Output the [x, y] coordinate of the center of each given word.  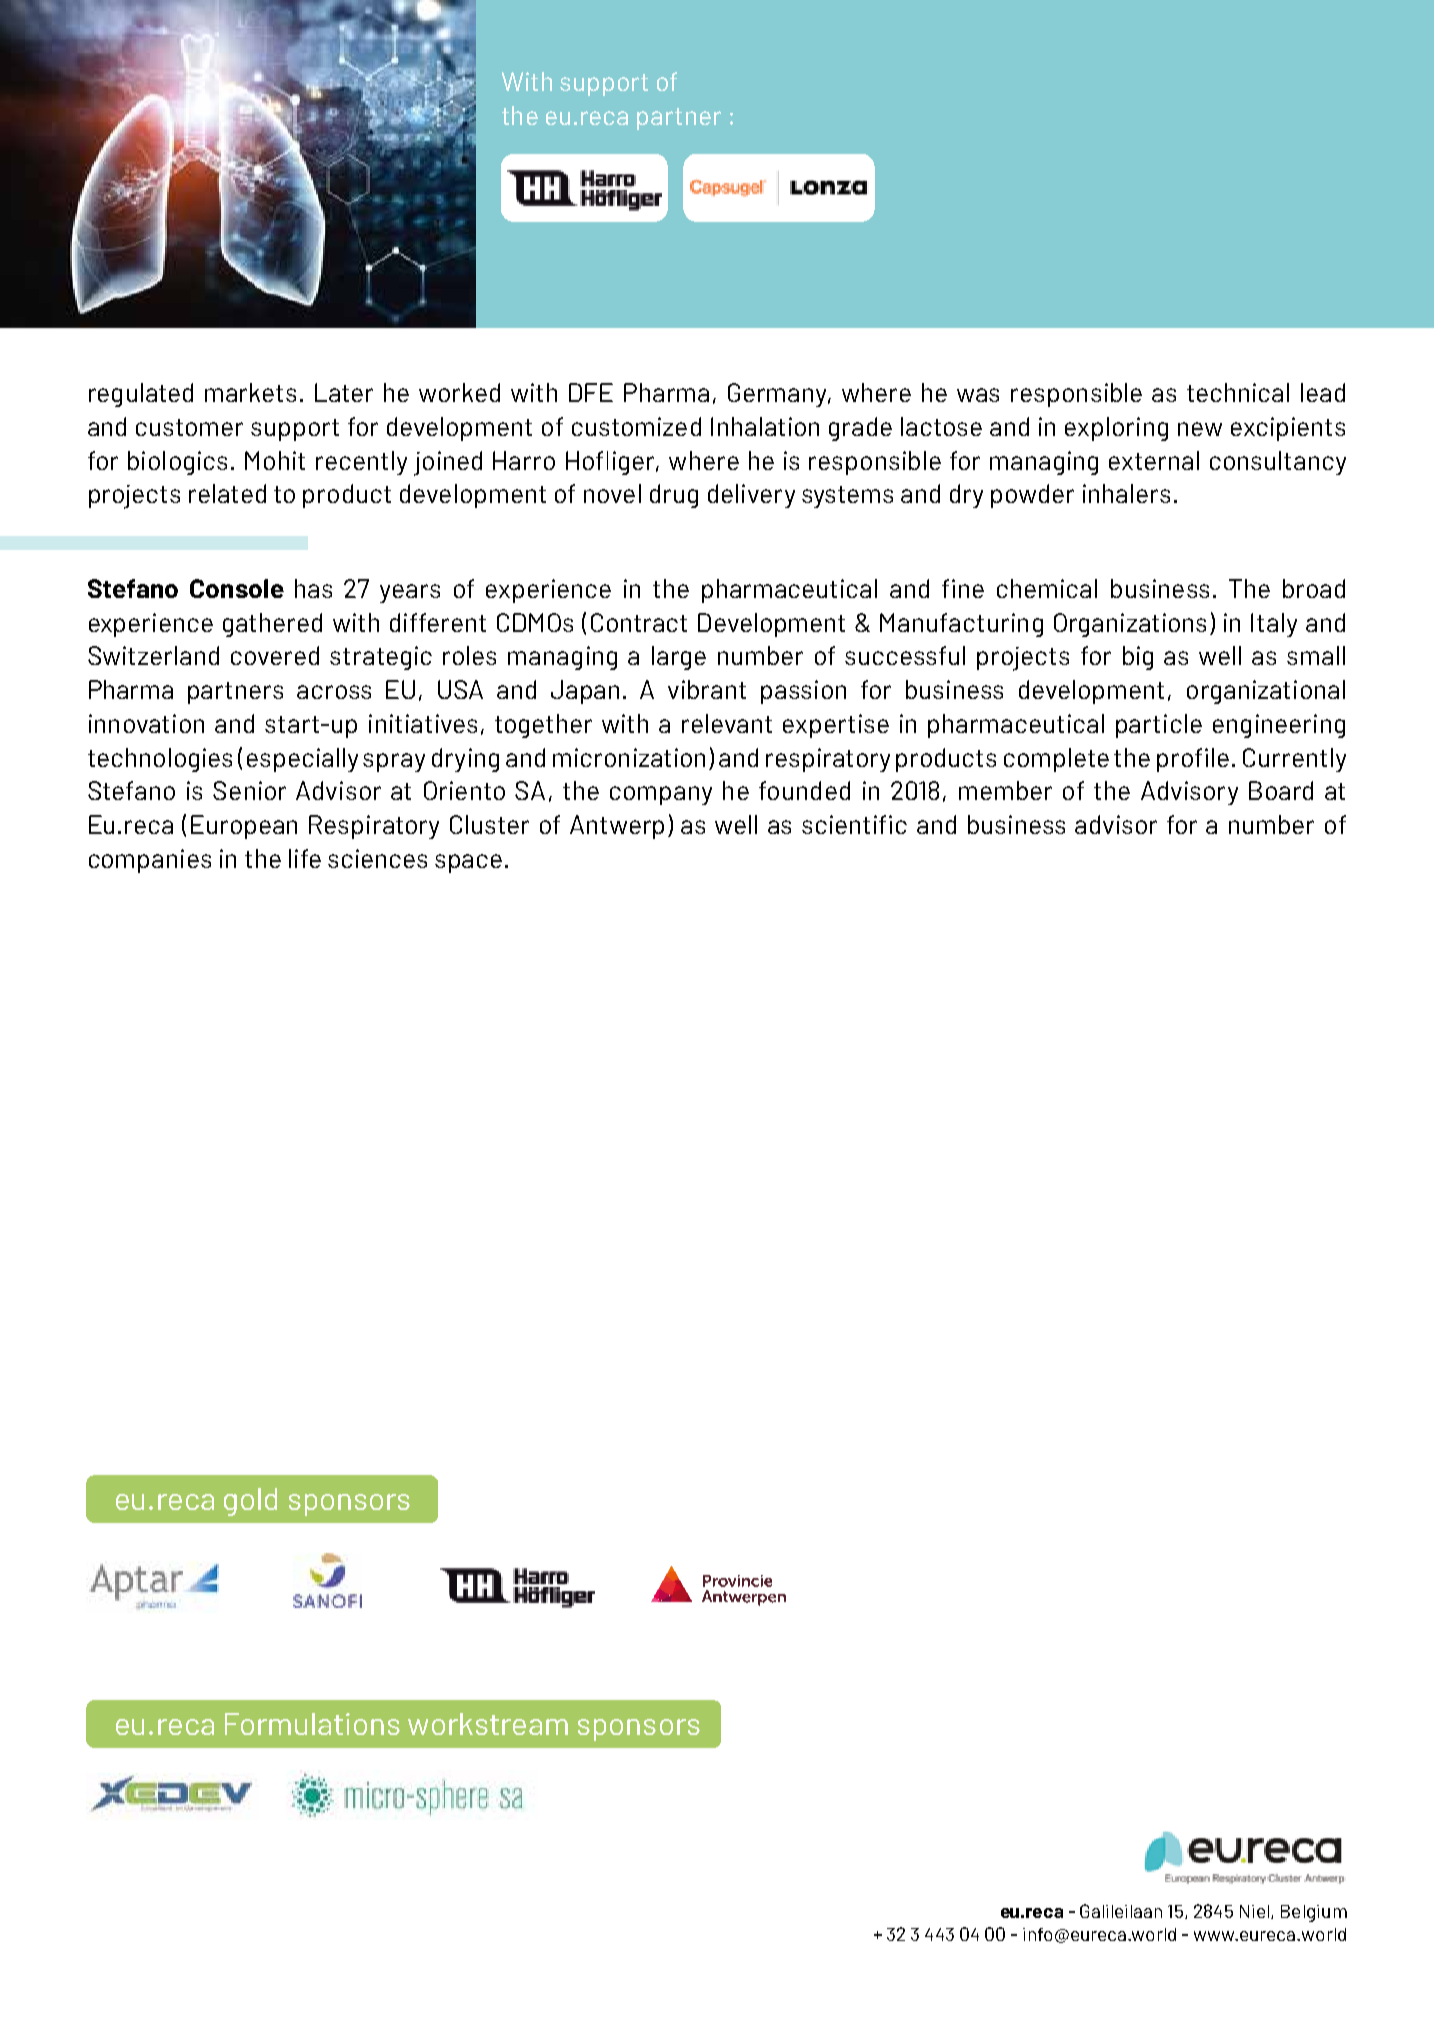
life [305, 858]
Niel [1254, 1911]
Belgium [1314, 1913]
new [1200, 429]
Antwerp [617, 827]
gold [250, 1502]
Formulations [312, 1724]
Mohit [275, 460]
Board [1281, 790]
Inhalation [765, 426]
